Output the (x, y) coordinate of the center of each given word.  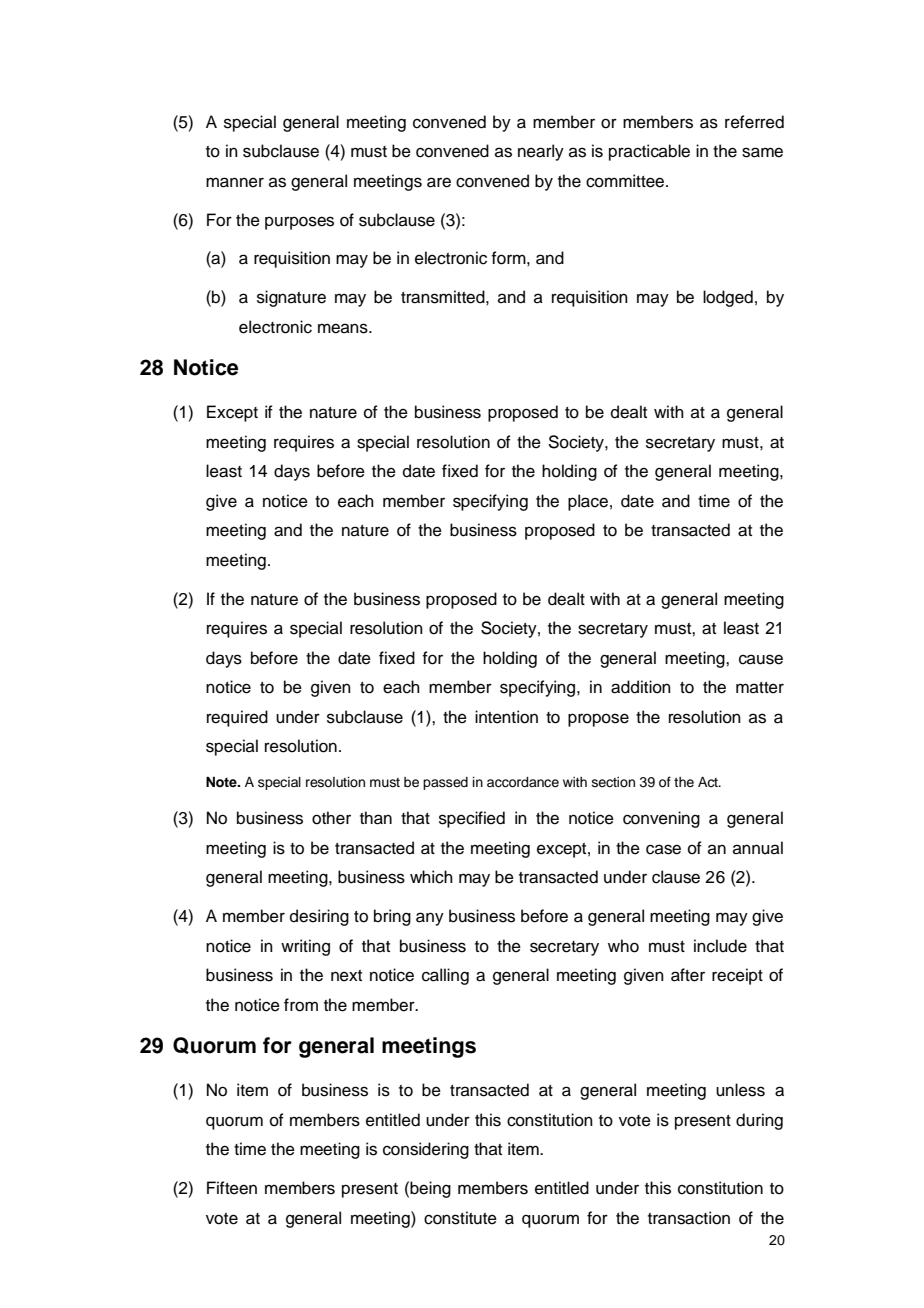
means (344, 328)
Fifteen (232, 1188)
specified (472, 819)
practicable (649, 152)
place (588, 502)
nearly (541, 152)
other (331, 818)
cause (761, 659)
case (663, 849)
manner (235, 182)
